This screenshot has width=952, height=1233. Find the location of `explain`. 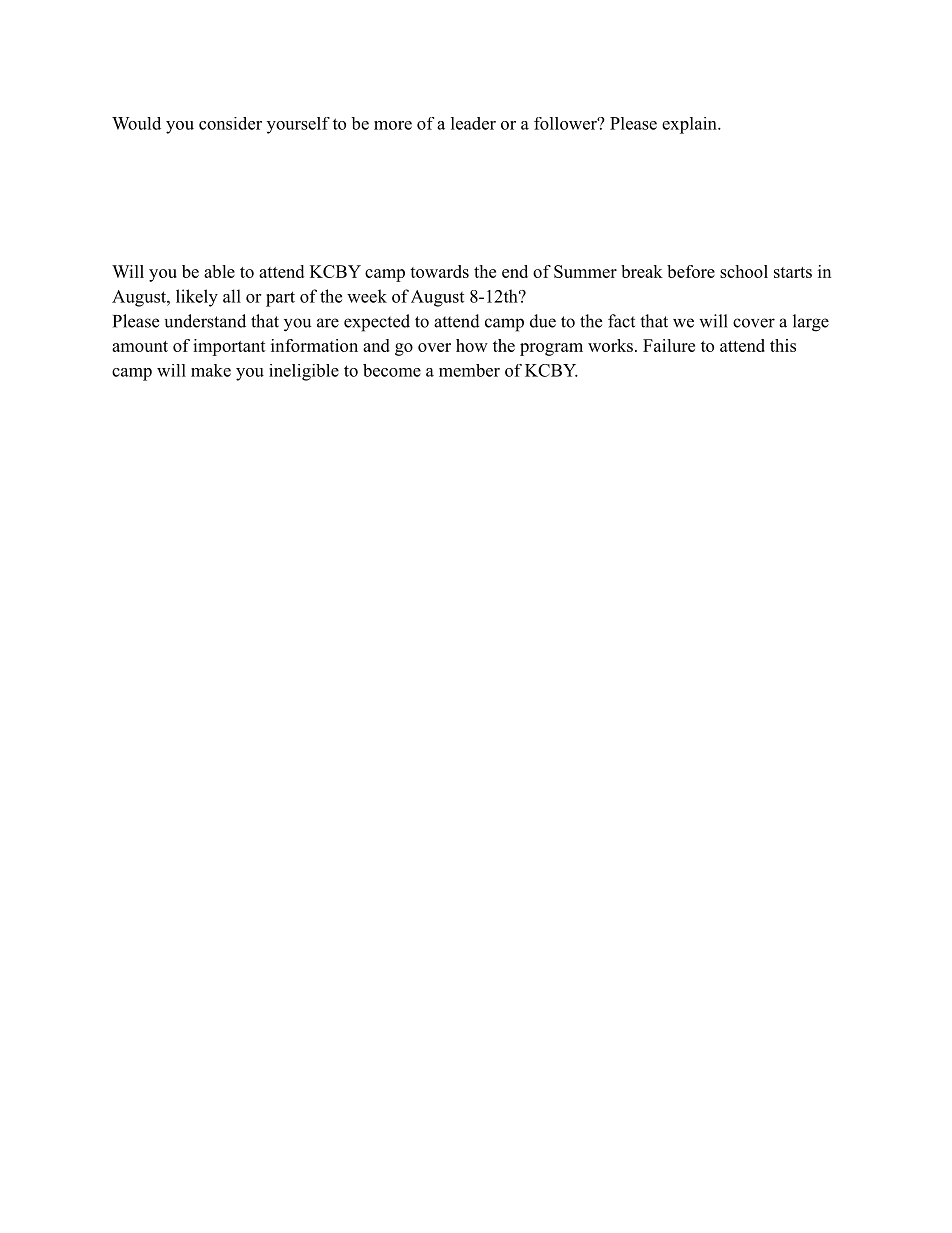

explain is located at coordinates (690, 125).
